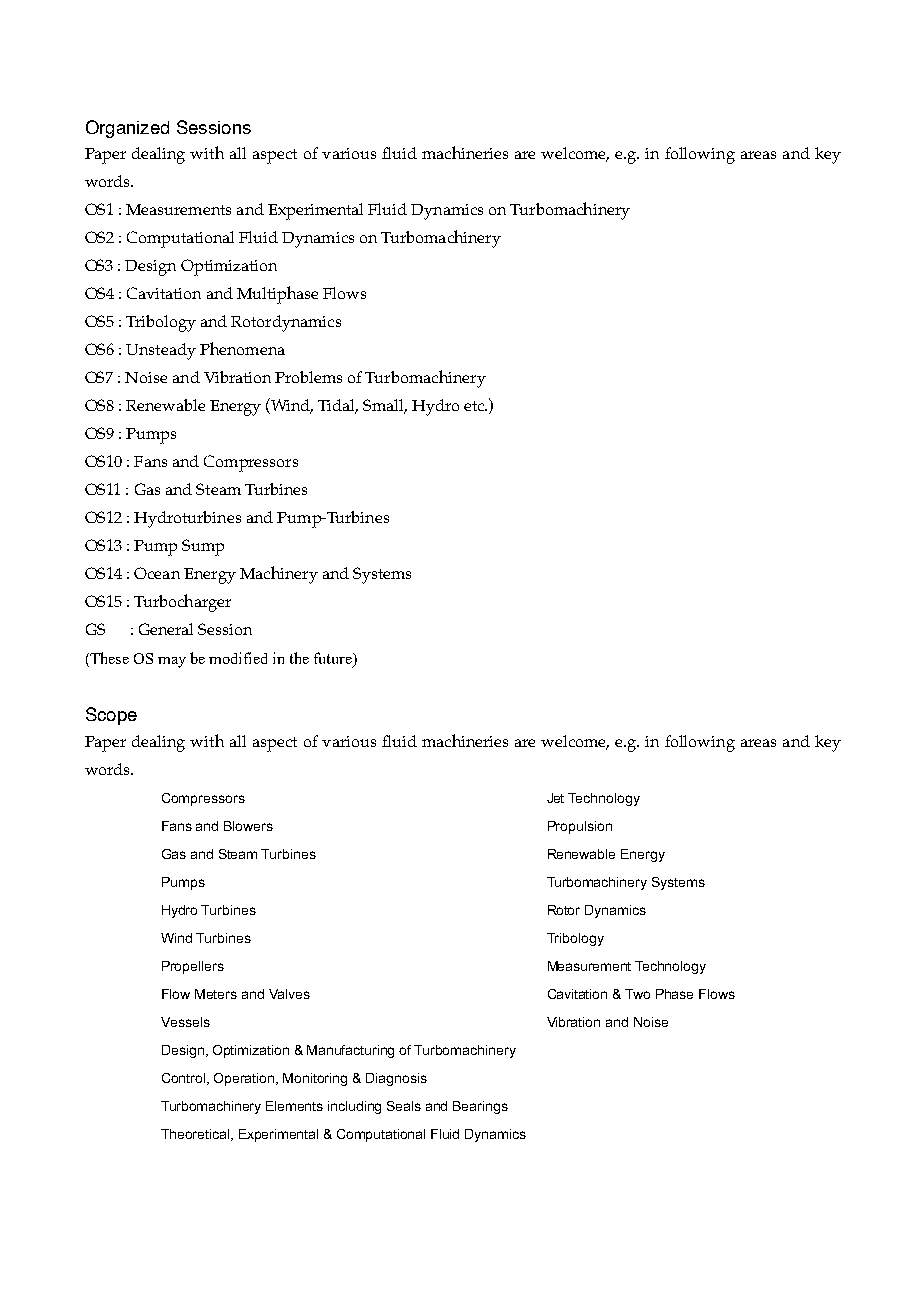  What do you see at coordinates (248, 826) in the image?
I see `Blowers` at bounding box center [248, 826].
